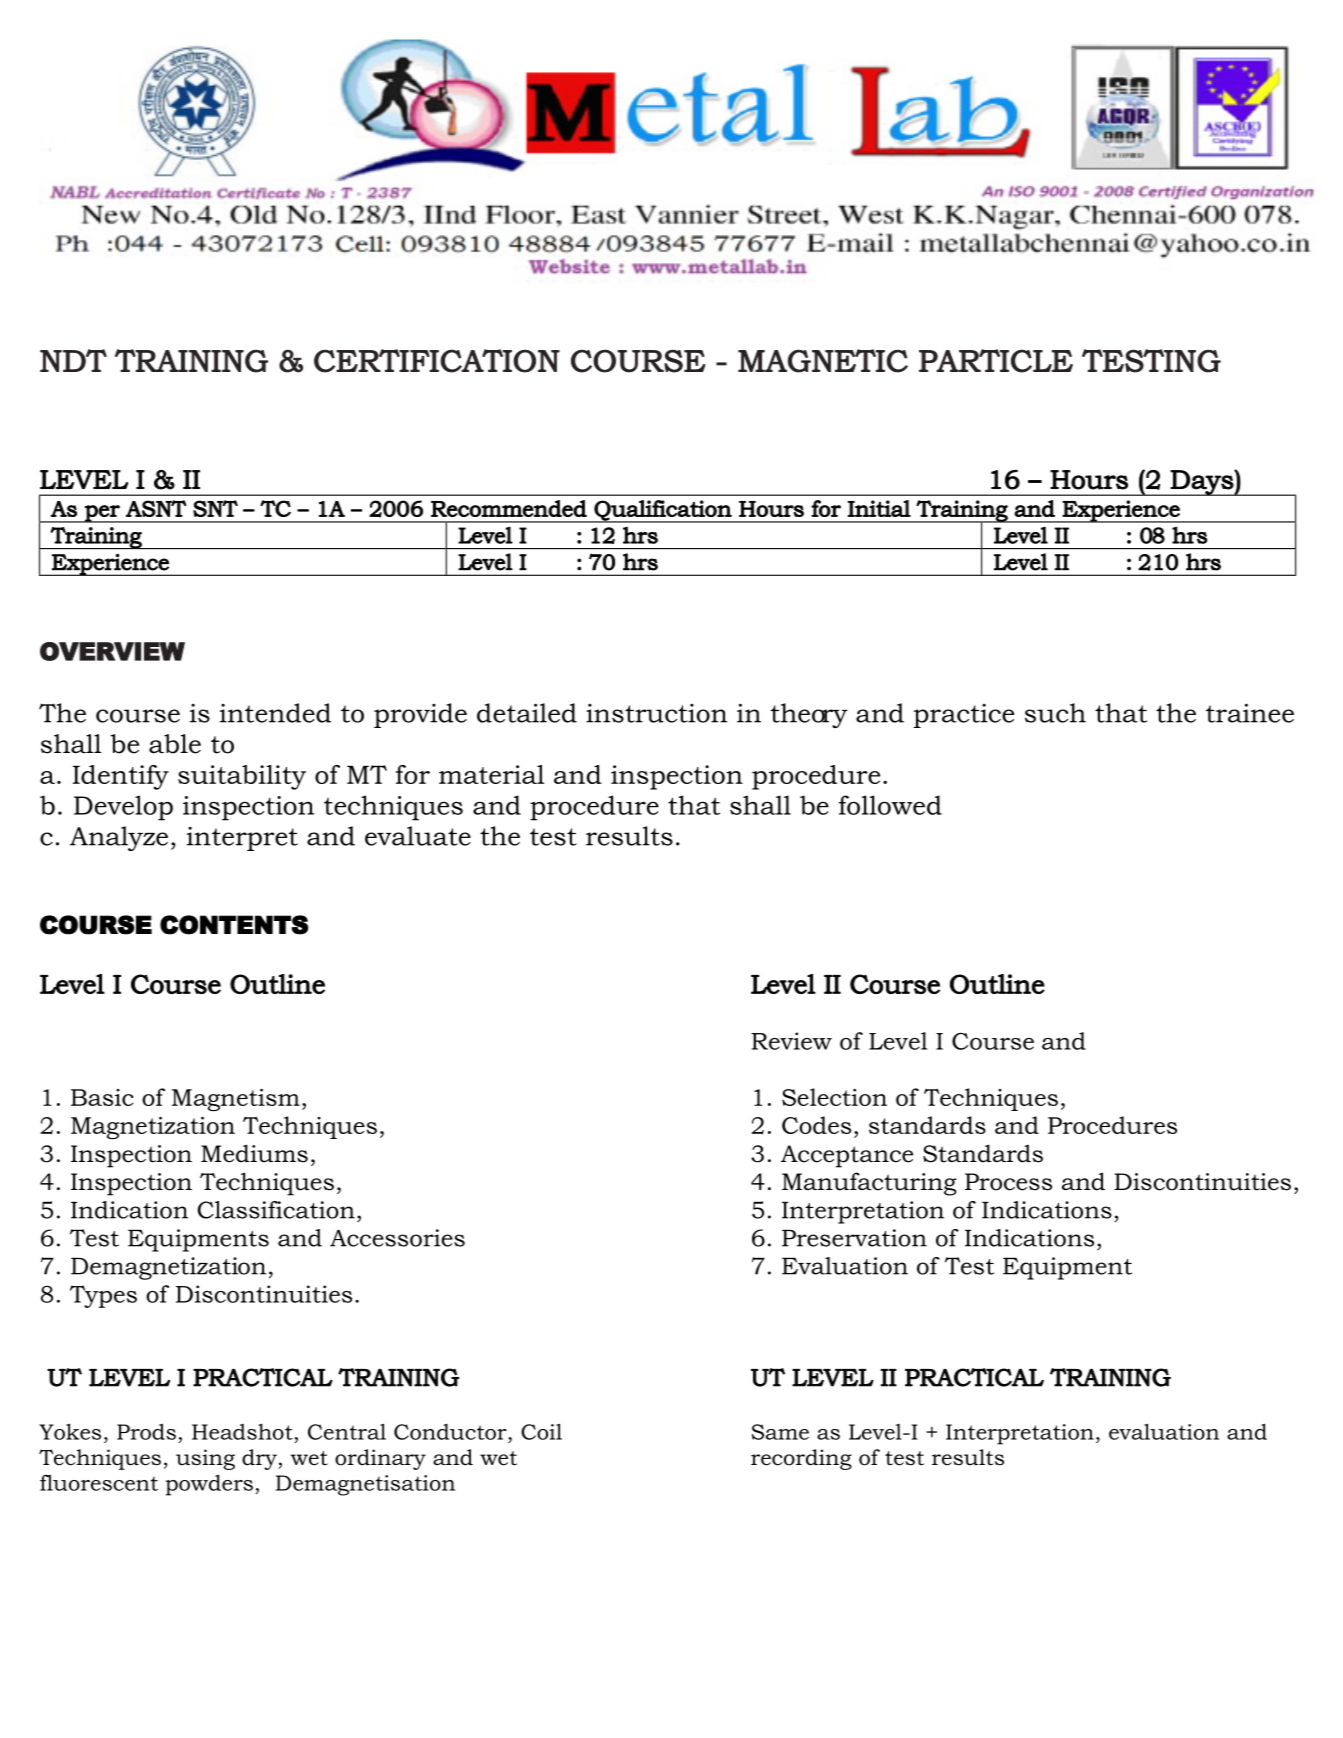  What do you see at coordinates (823, 361) in the screenshot?
I see `MAGNETIC` at bounding box center [823, 361].
